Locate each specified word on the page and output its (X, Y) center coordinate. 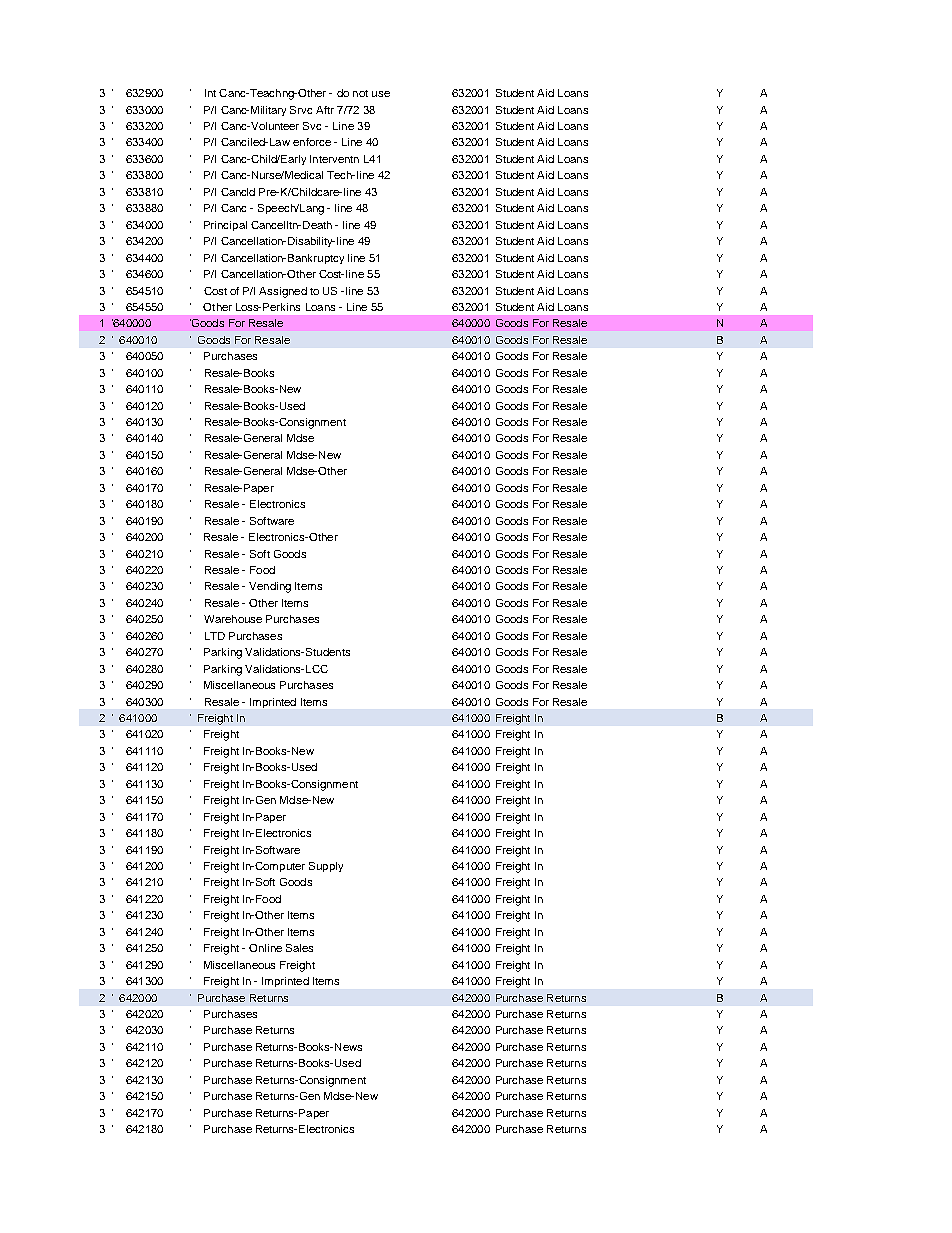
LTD (215, 636)
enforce (312, 142)
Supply (326, 867)
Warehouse (233, 619)
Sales (299, 948)
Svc (312, 126)
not (360, 93)
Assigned (283, 292)
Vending (270, 587)
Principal (225, 226)
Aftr (325, 110)
